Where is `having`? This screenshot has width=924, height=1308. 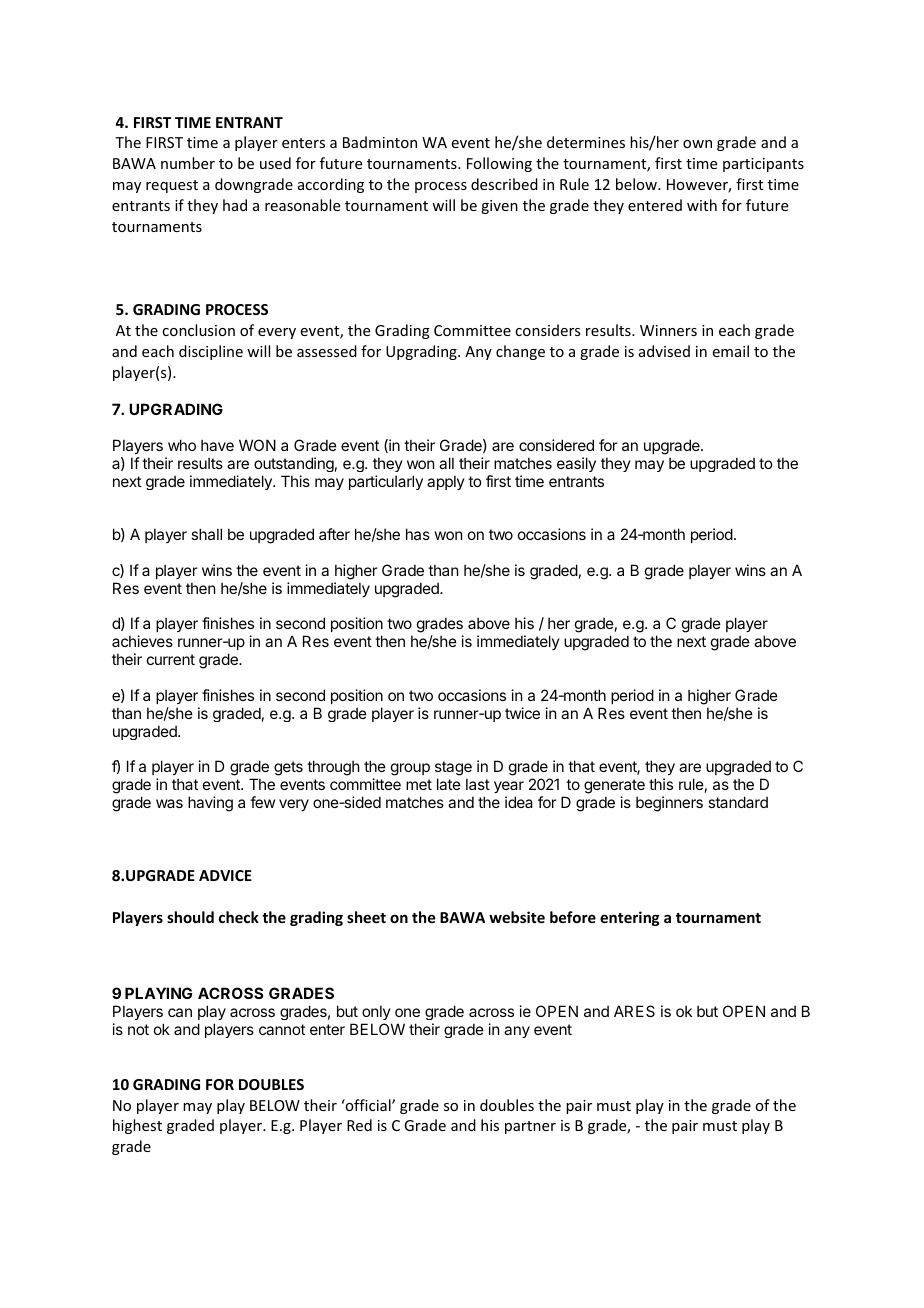 having is located at coordinates (210, 804).
